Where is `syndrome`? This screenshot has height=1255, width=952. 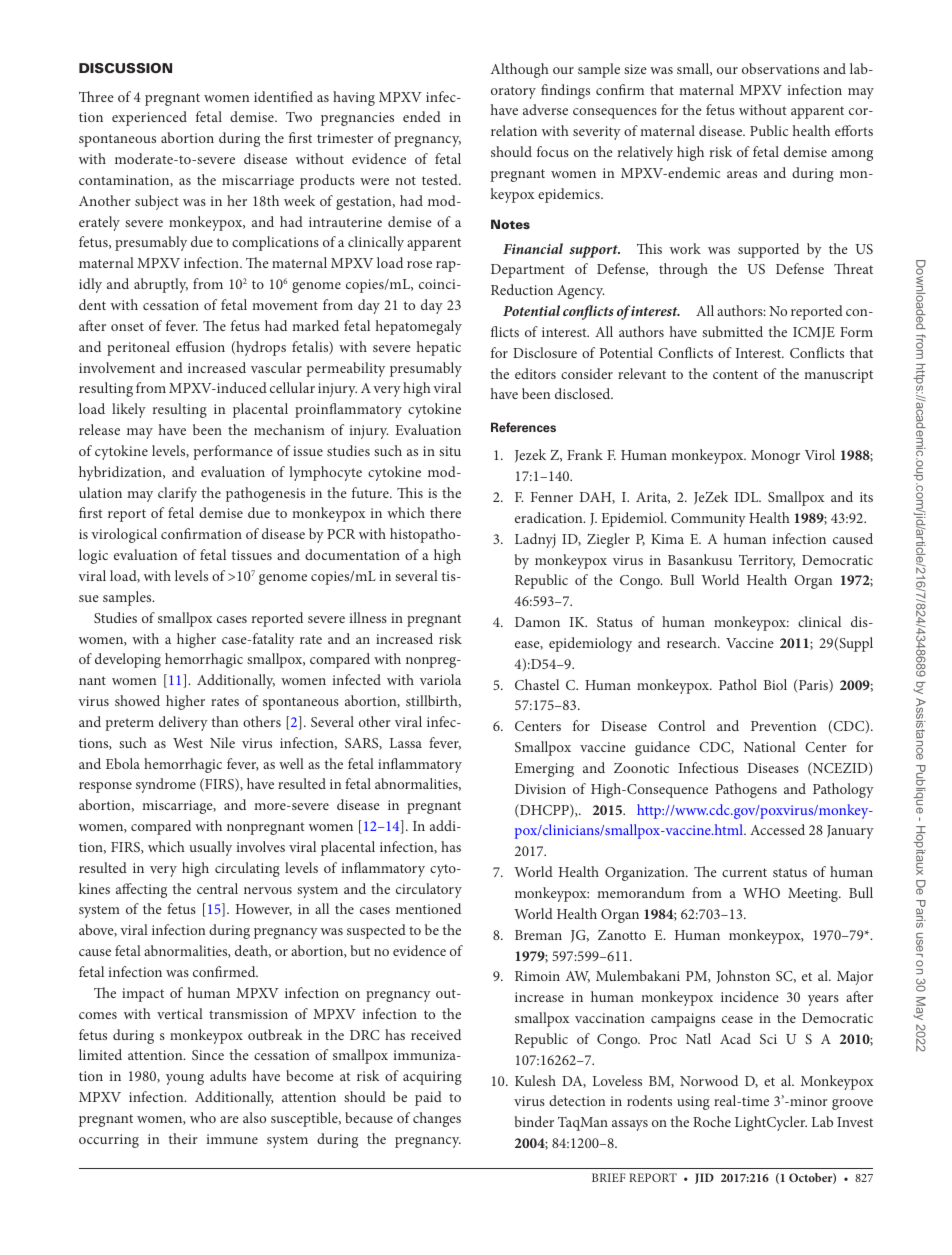
syndrome is located at coordinates (166, 785).
